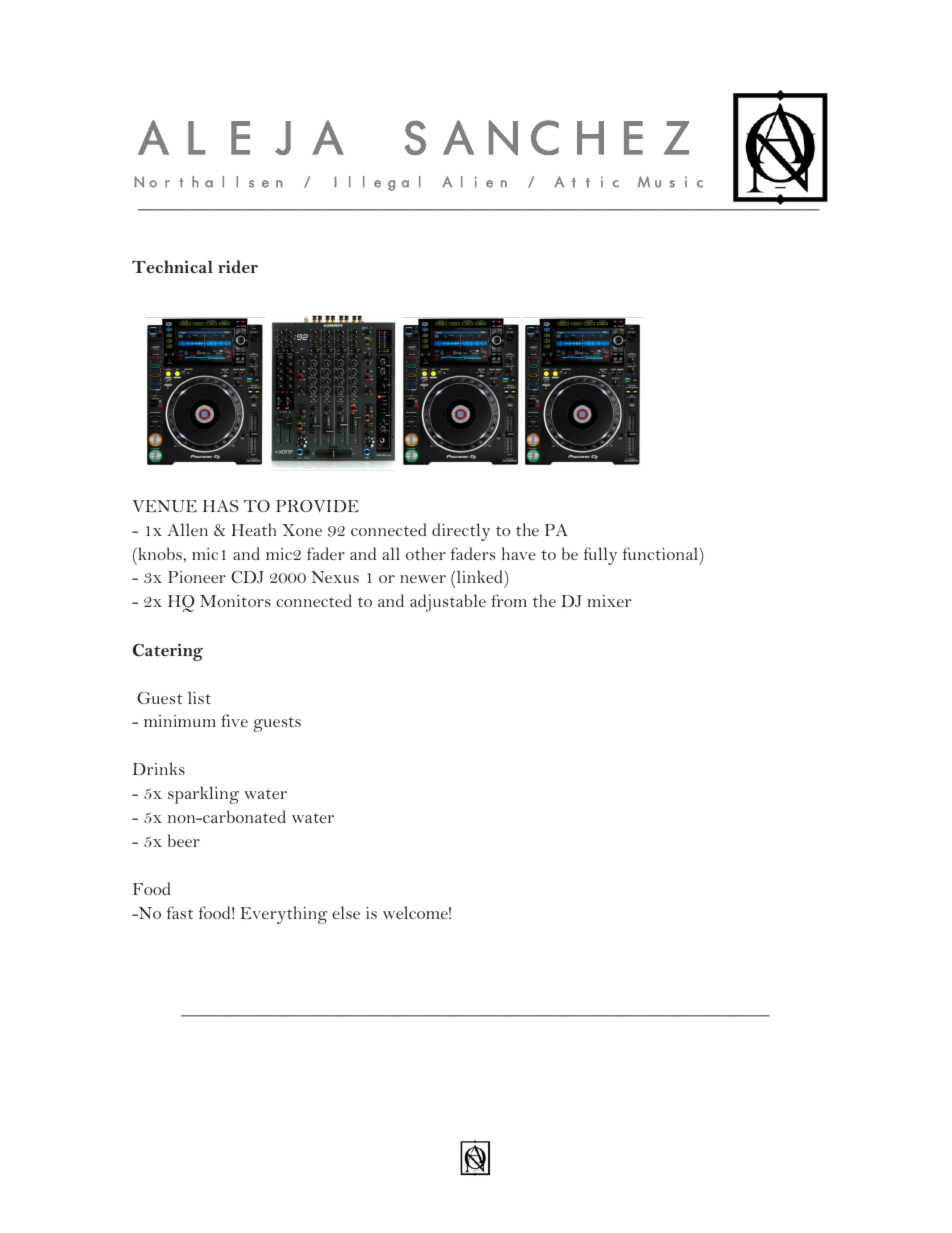  I want to click on Everything, so click(284, 915).
